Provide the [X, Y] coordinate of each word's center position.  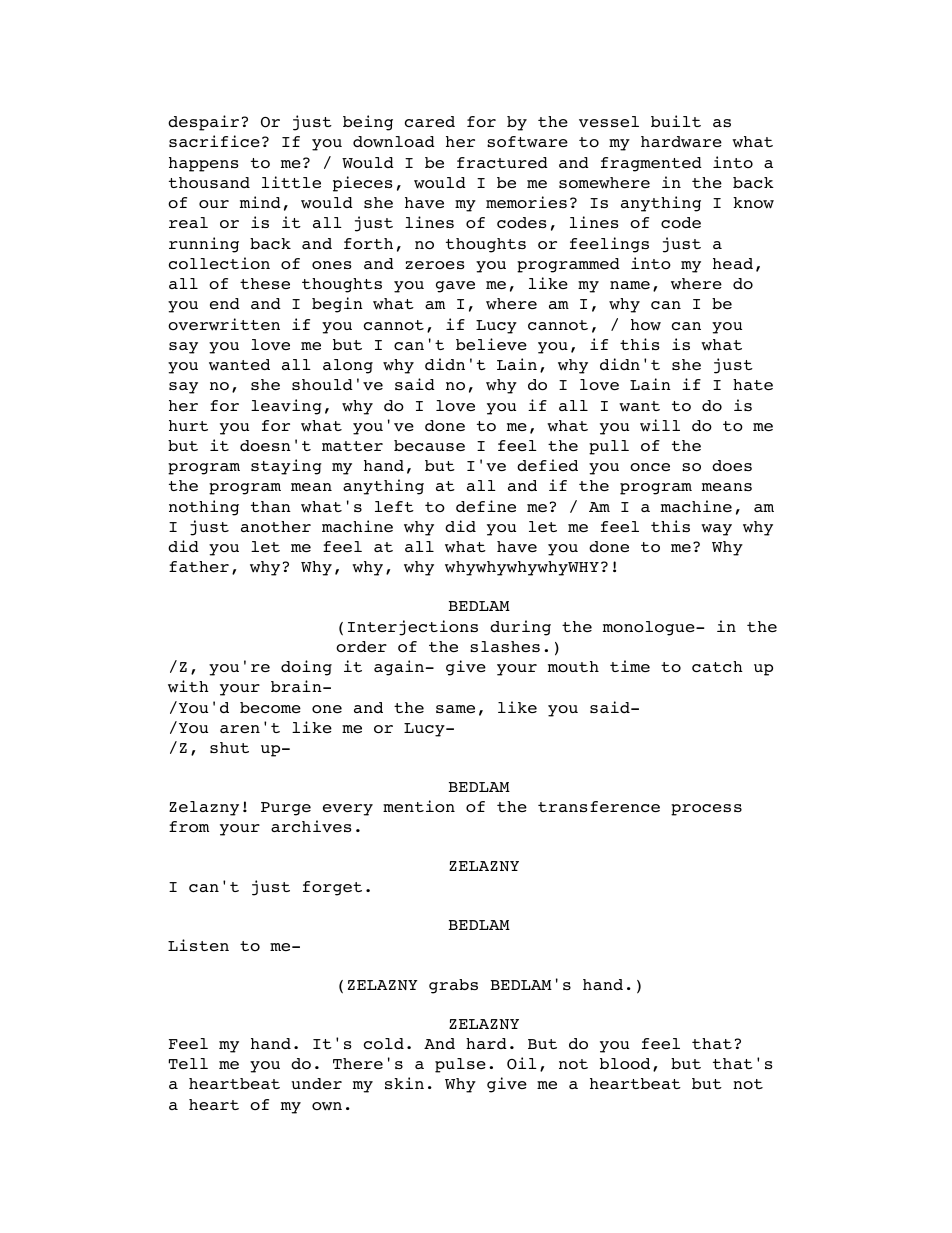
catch [717, 666]
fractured [502, 162]
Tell [188, 1063]
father [199, 566]
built [676, 121]
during [520, 628]
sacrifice [214, 141]
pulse [460, 1065]
